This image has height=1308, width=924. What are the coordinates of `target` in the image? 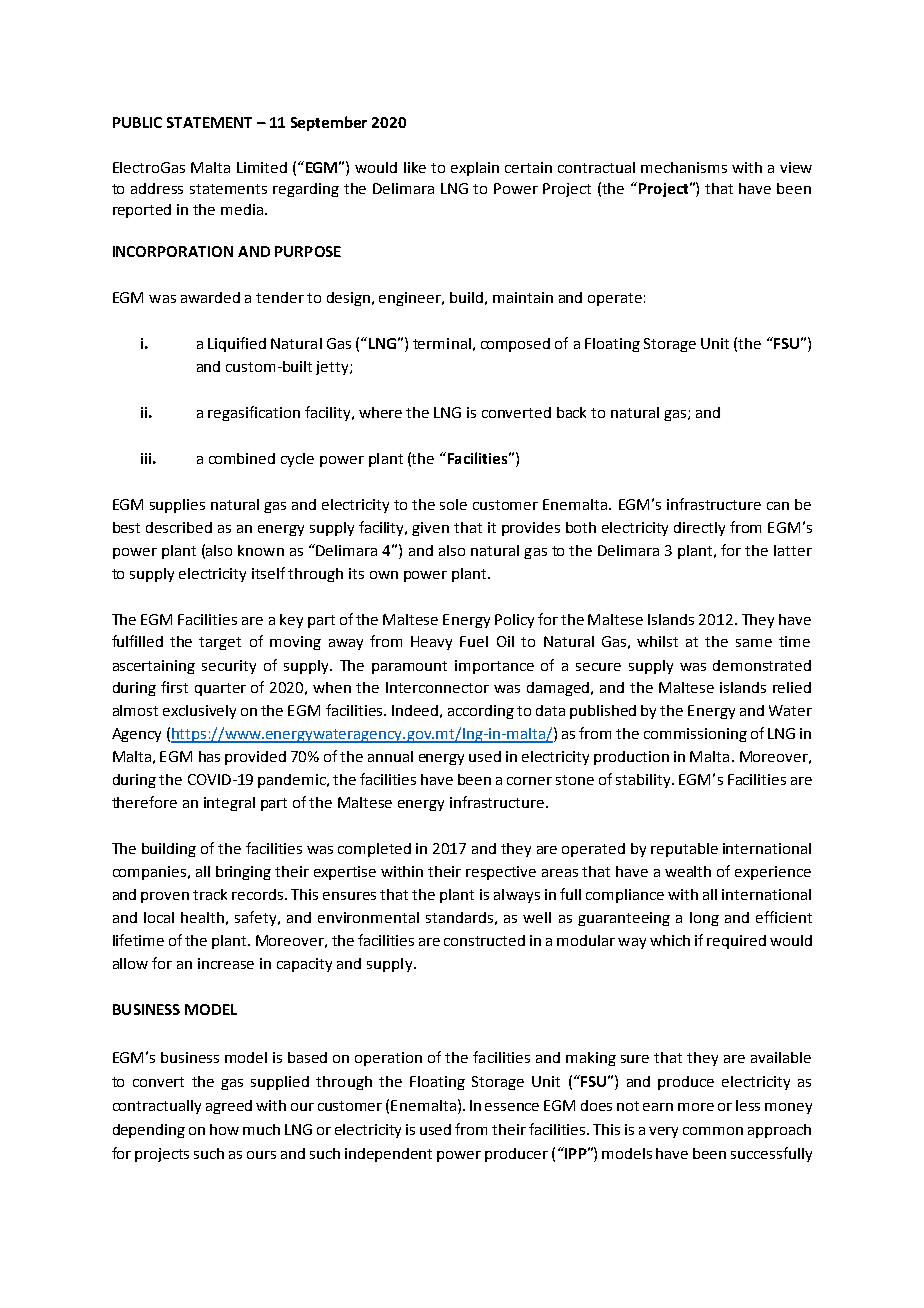 It's located at (220, 643).
